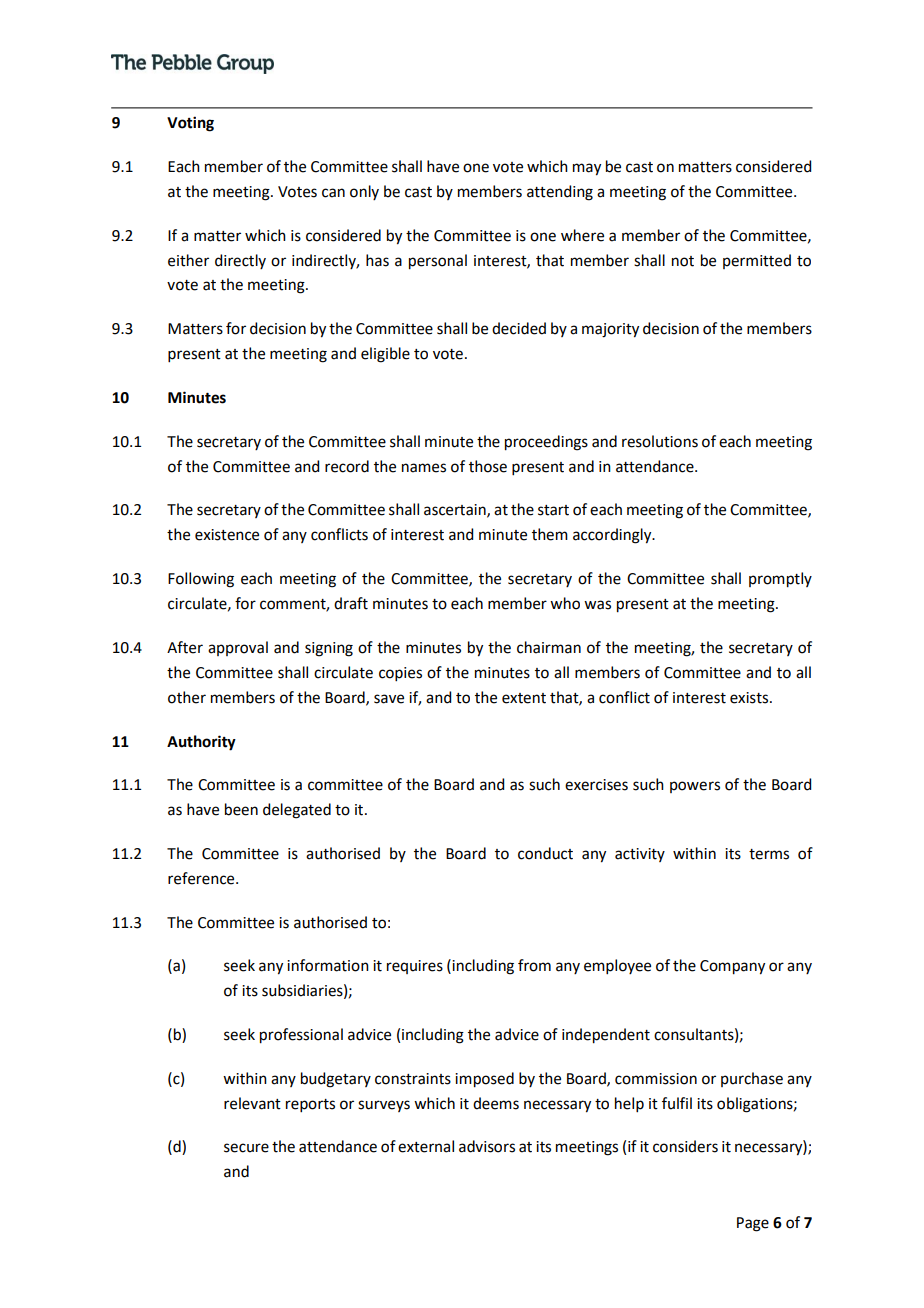 Image resolution: width=924 pixels, height=1308 pixels. What do you see at coordinates (750, 698) in the page?
I see `exists` at bounding box center [750, 698].
